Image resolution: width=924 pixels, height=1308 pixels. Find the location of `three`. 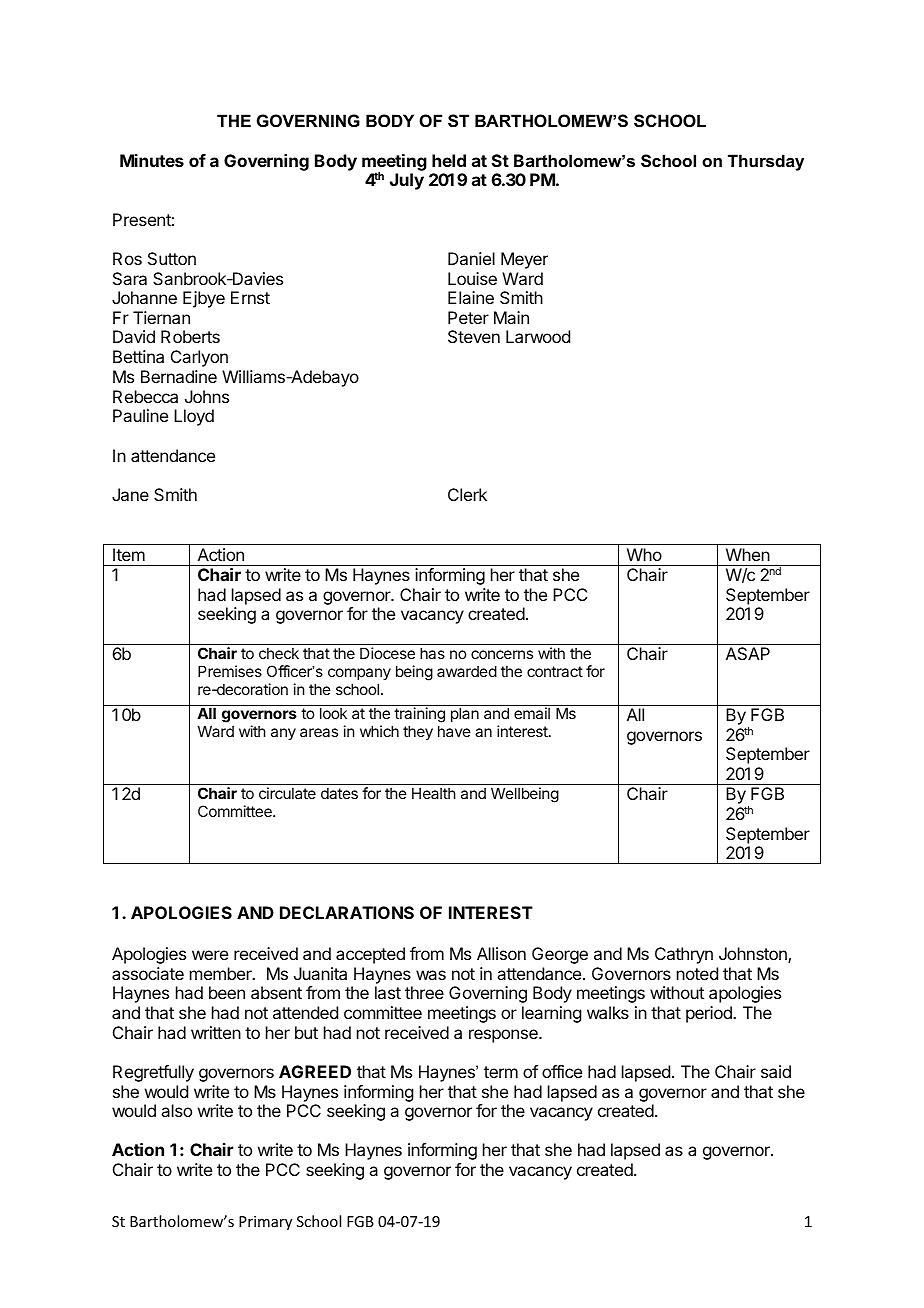

three is located at coordinates (424, 992).
